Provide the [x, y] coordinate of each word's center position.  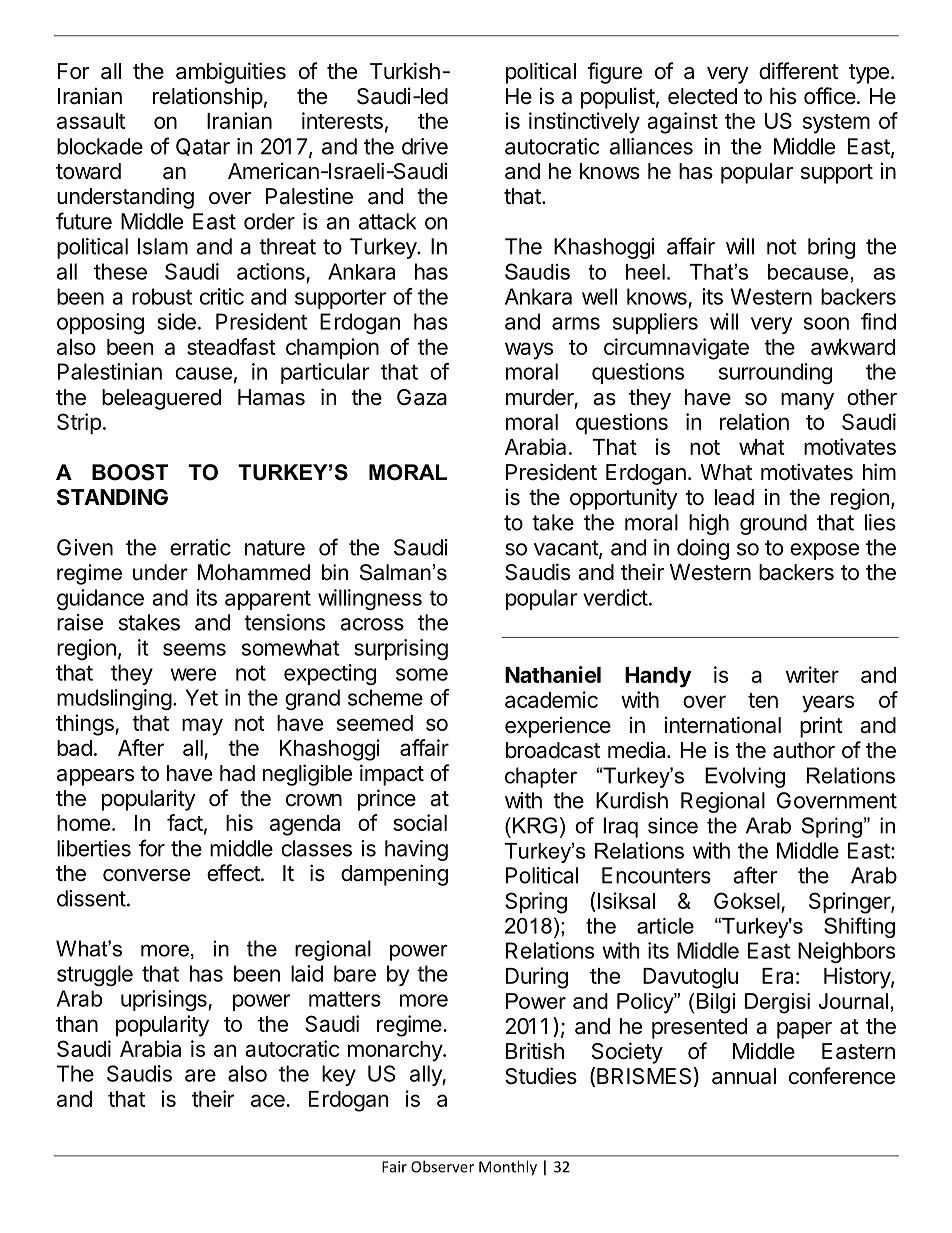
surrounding [775, 373]
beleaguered [161, 399]
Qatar [203, 147]
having [416, 850]
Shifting [859, 927]
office [830, 96]
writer [812, 674]
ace [269, 1100]
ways [529, 351]
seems [194, 649]
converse [146, 875]
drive [425, 146]
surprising [401, 649]
